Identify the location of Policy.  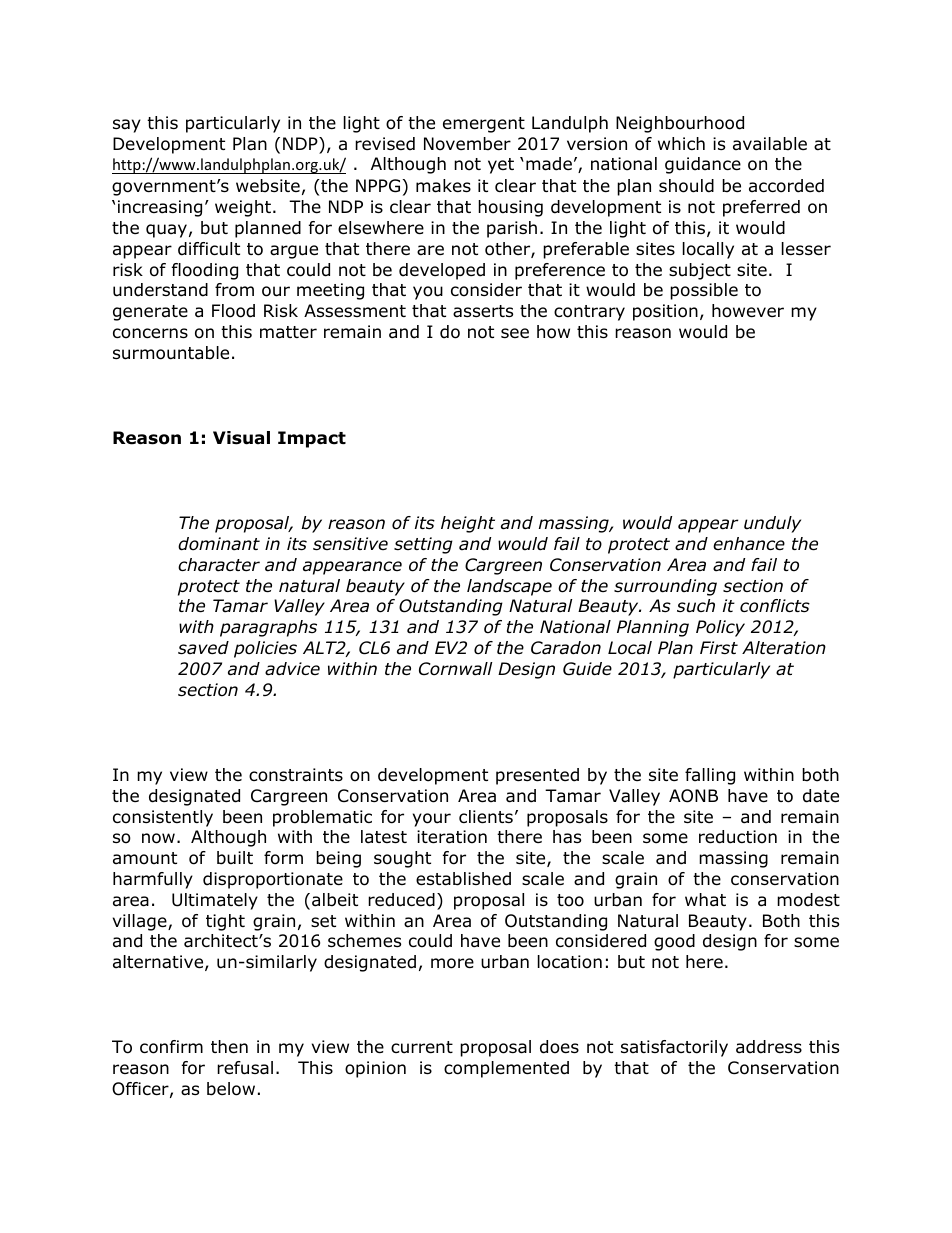
(720, 628).
